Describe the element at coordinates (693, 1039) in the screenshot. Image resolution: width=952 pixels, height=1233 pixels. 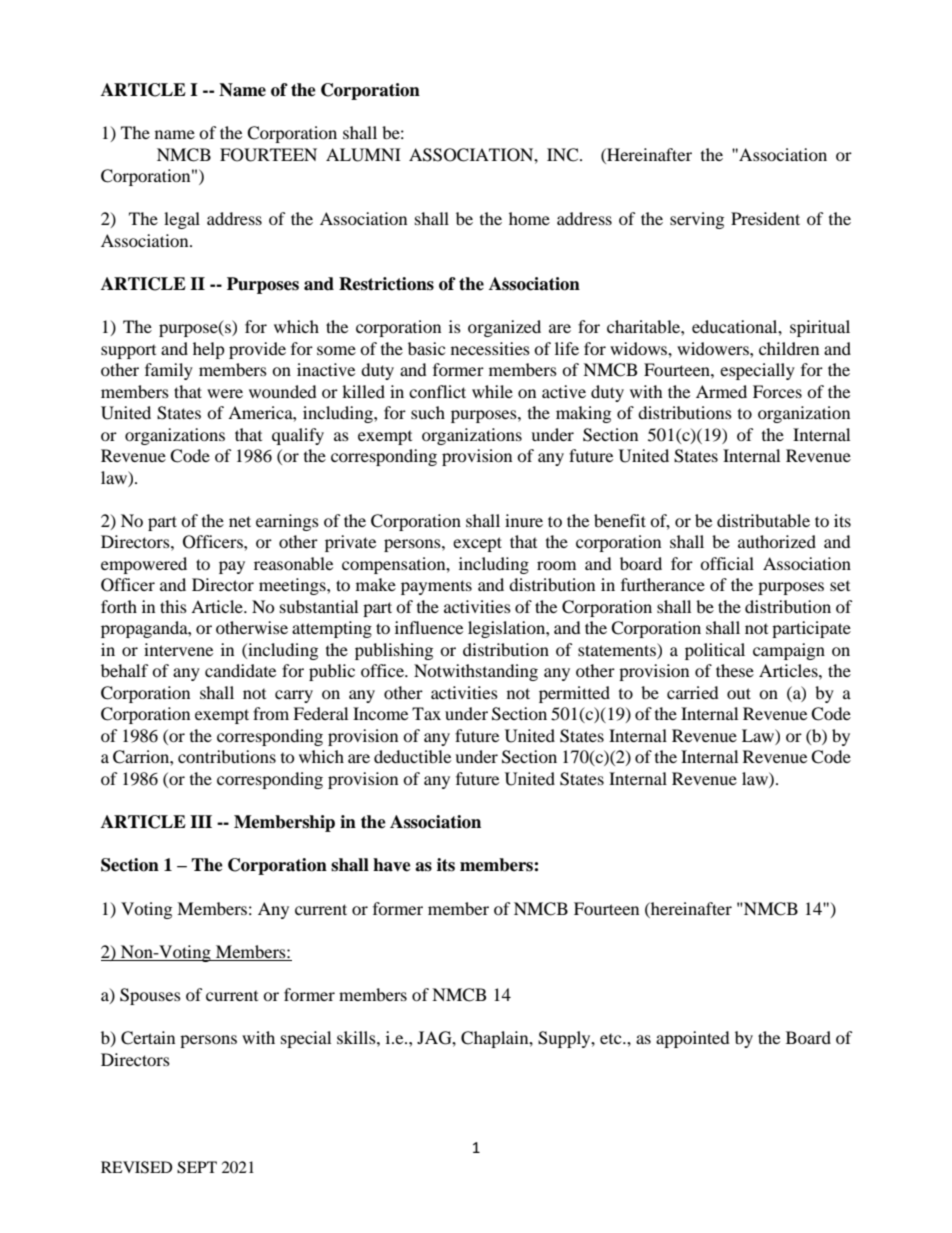
I see `appointed` at that location.
